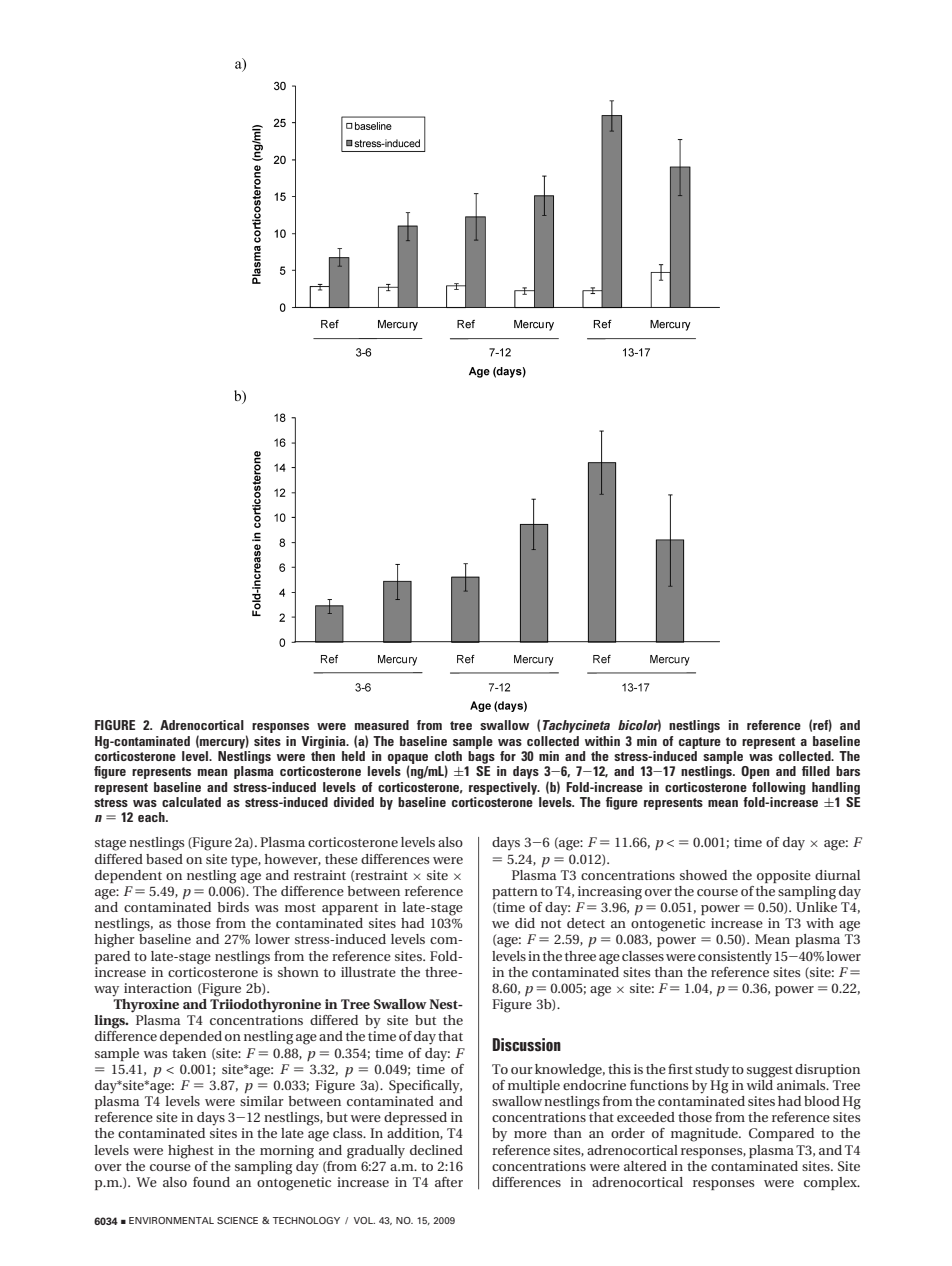 This screenshot has height=1266, width=952. Describe the element at coordinates (233, 907) in the screenshot. I see `birds` at that location.
